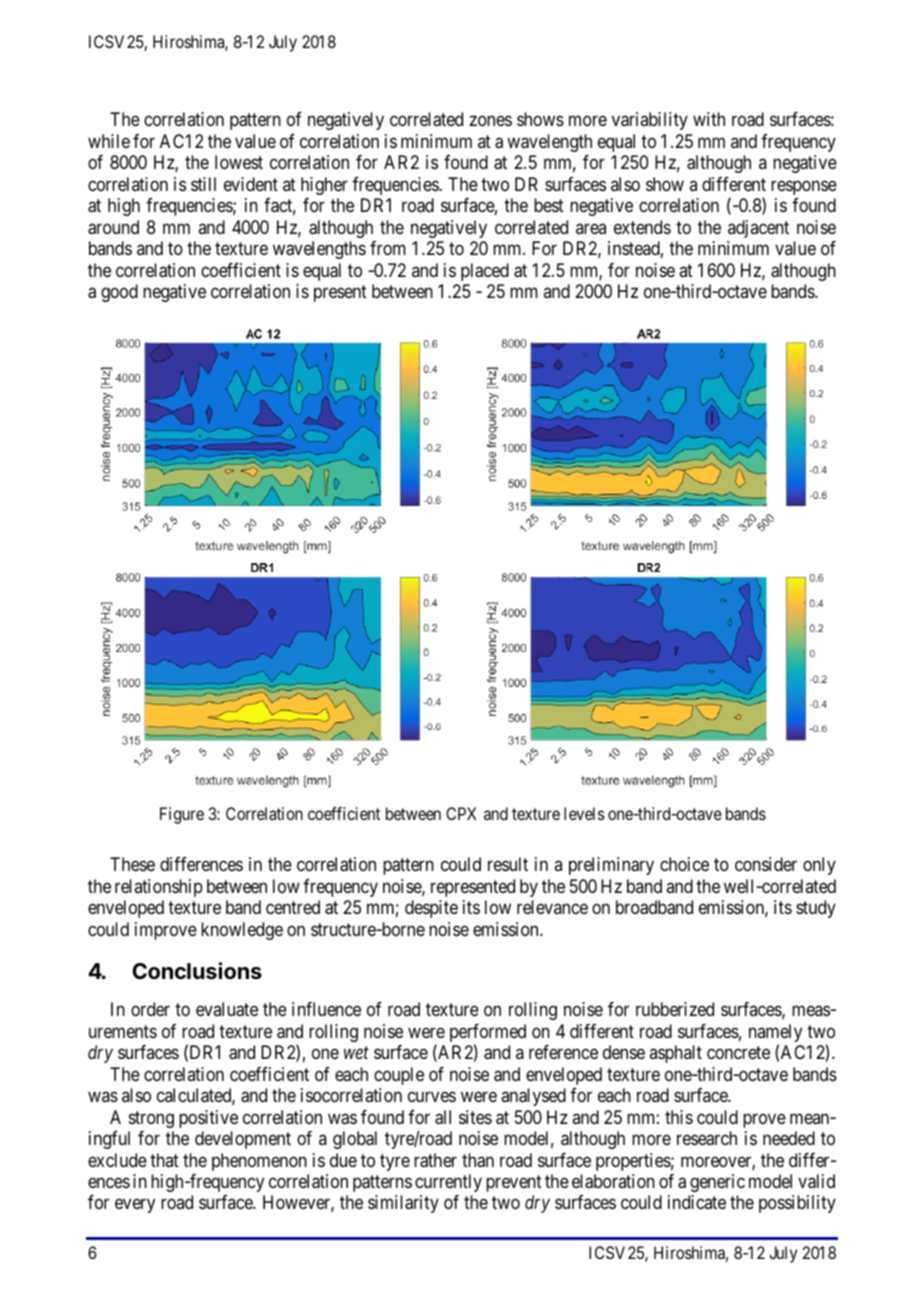 The height and width of the image is (1308, 924). I want to click on that, so click(164, 1160).
